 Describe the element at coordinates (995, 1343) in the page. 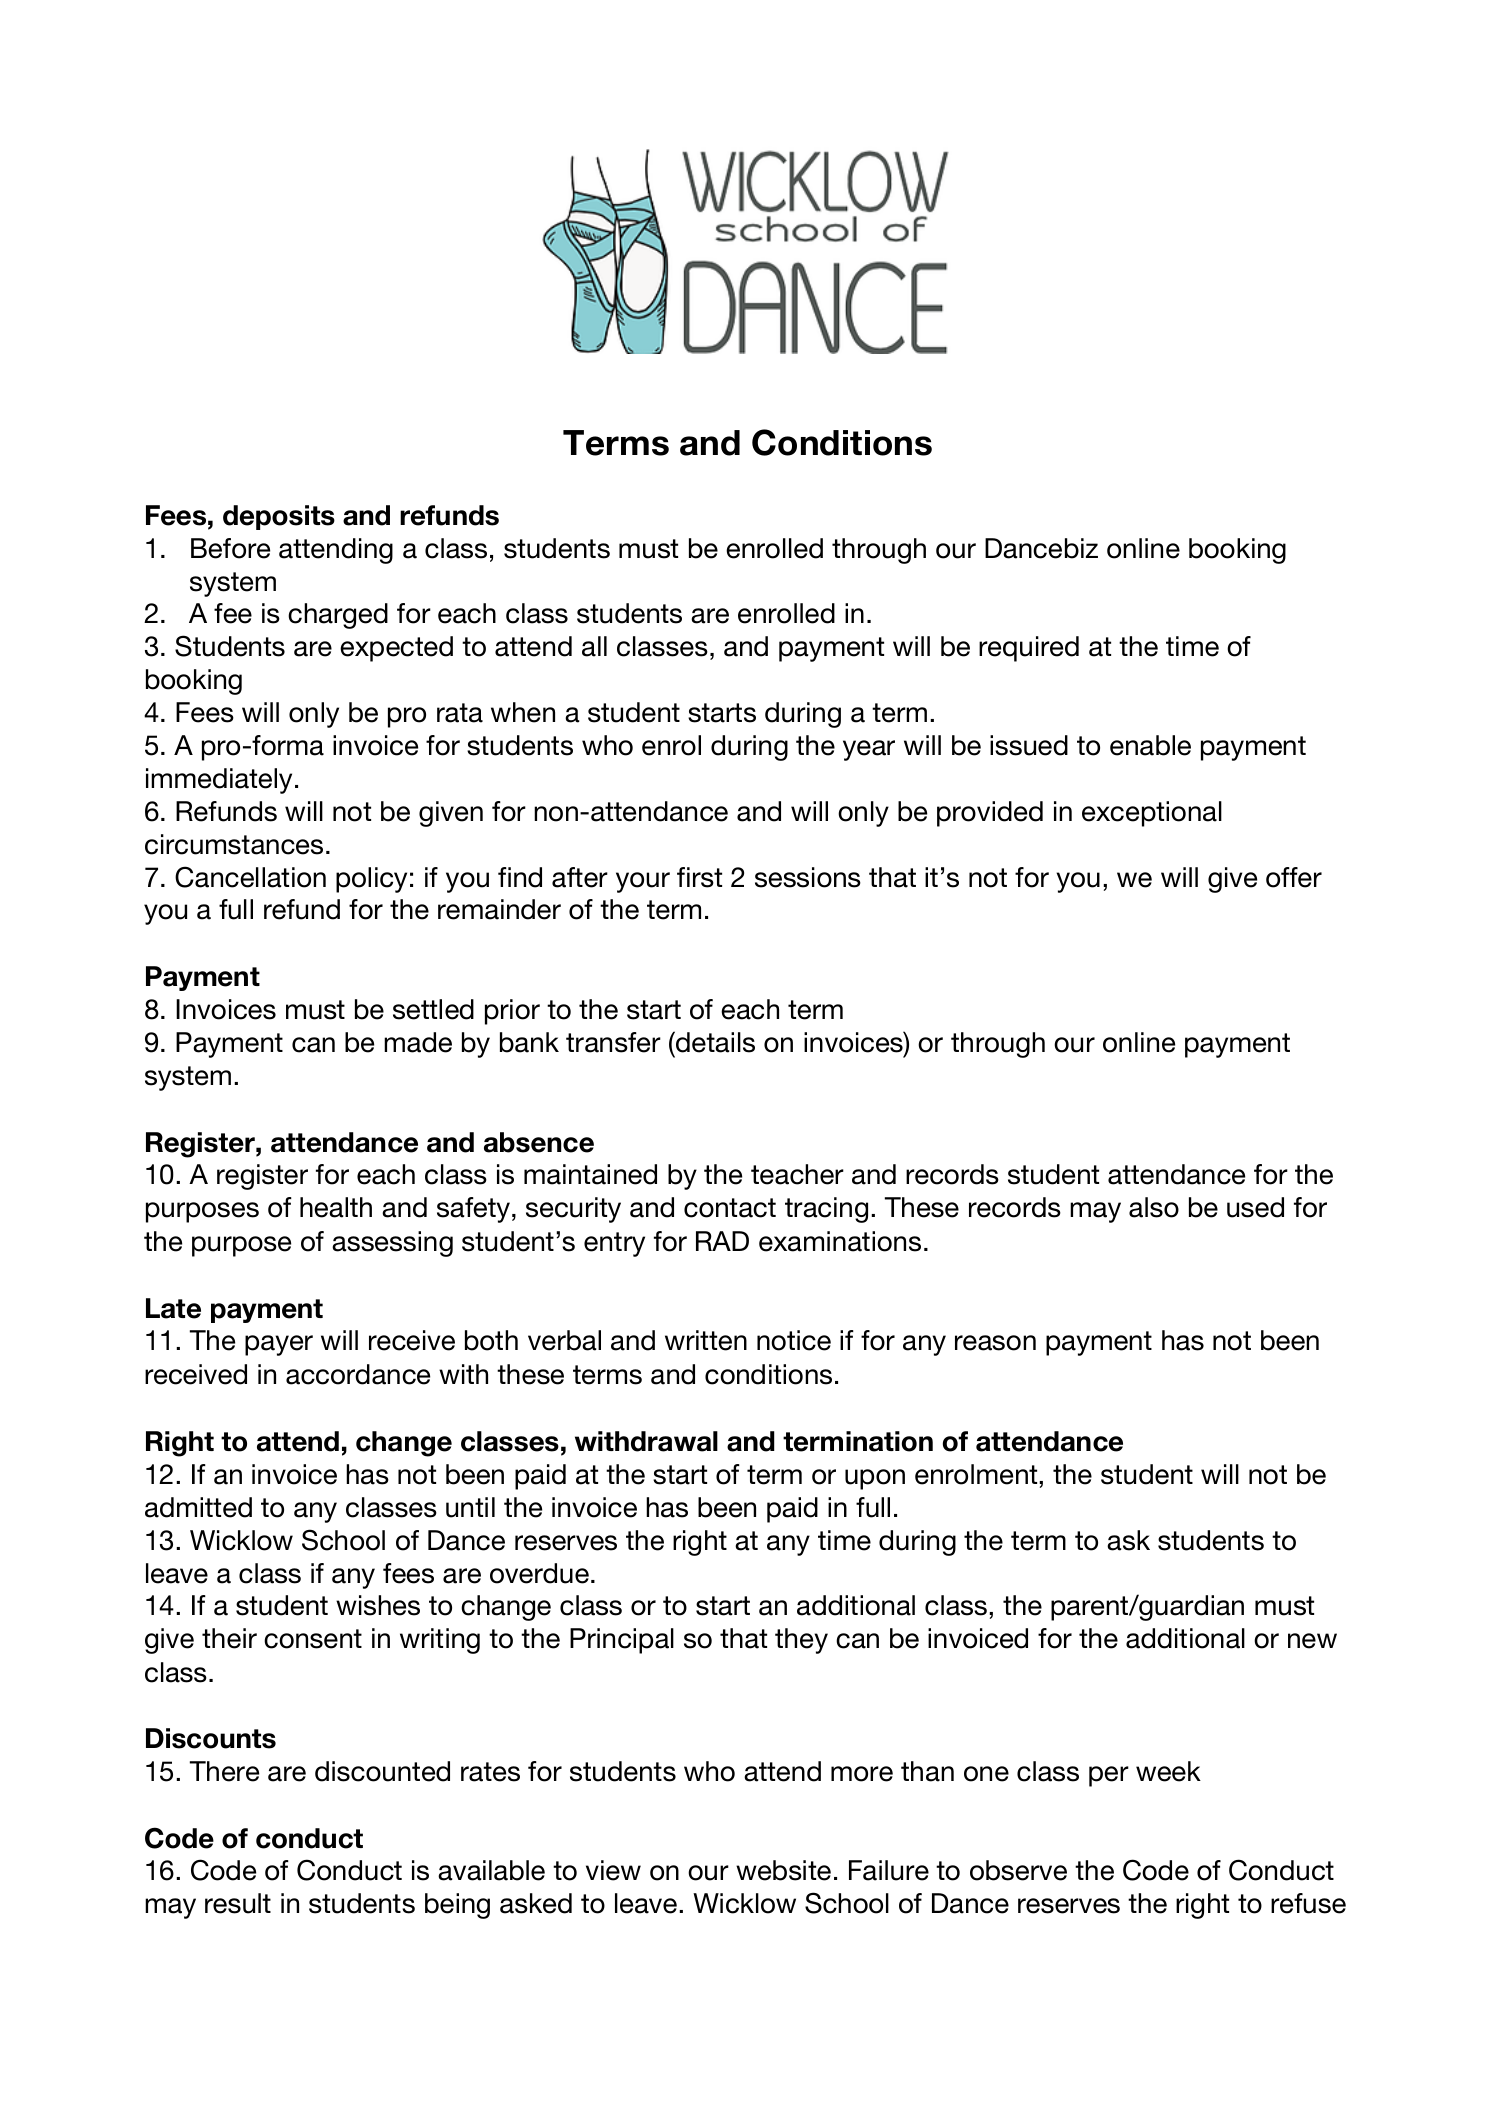

I see `reason` at that location.
